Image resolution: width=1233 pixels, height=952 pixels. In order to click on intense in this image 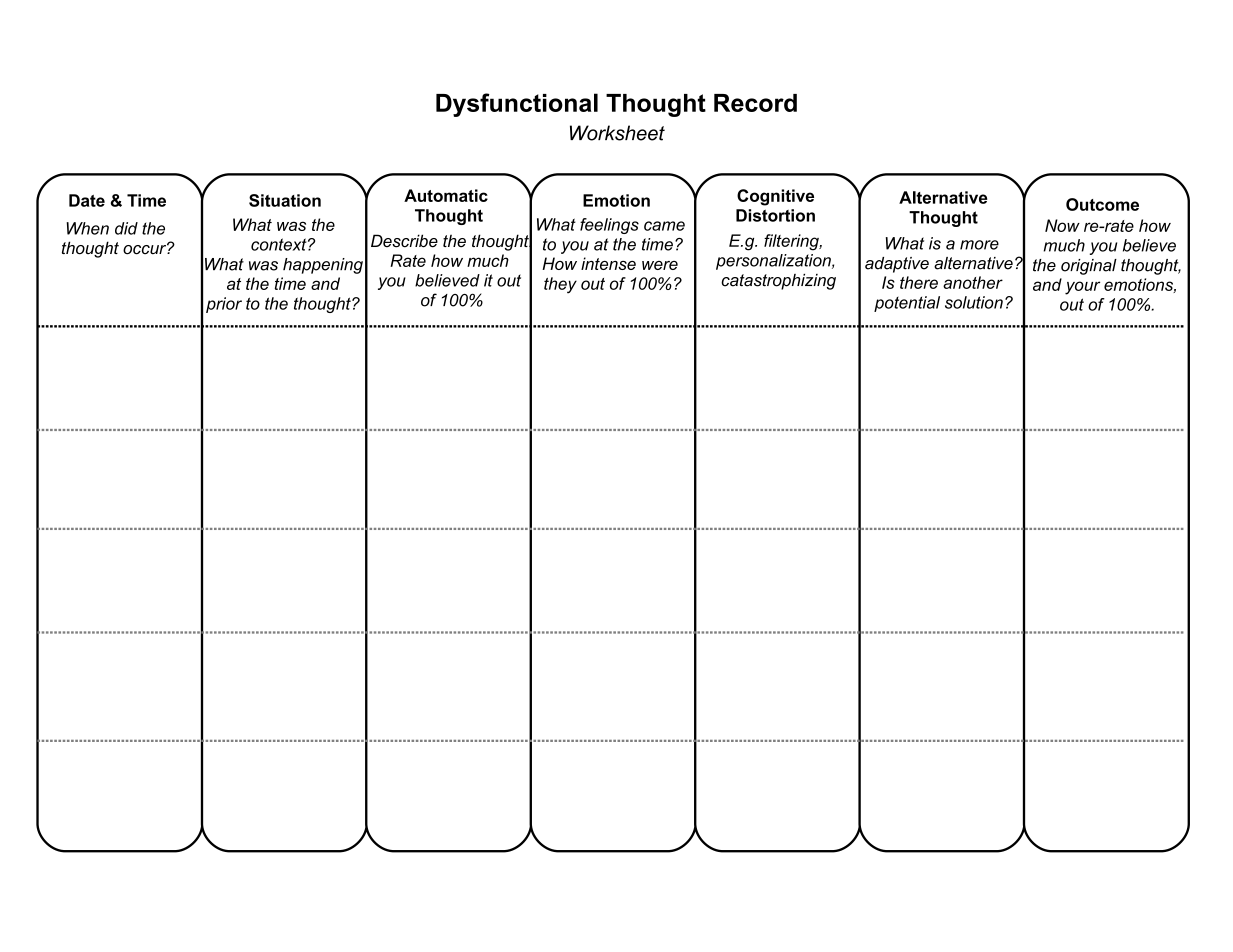, I will do `click(608, 263)`.
